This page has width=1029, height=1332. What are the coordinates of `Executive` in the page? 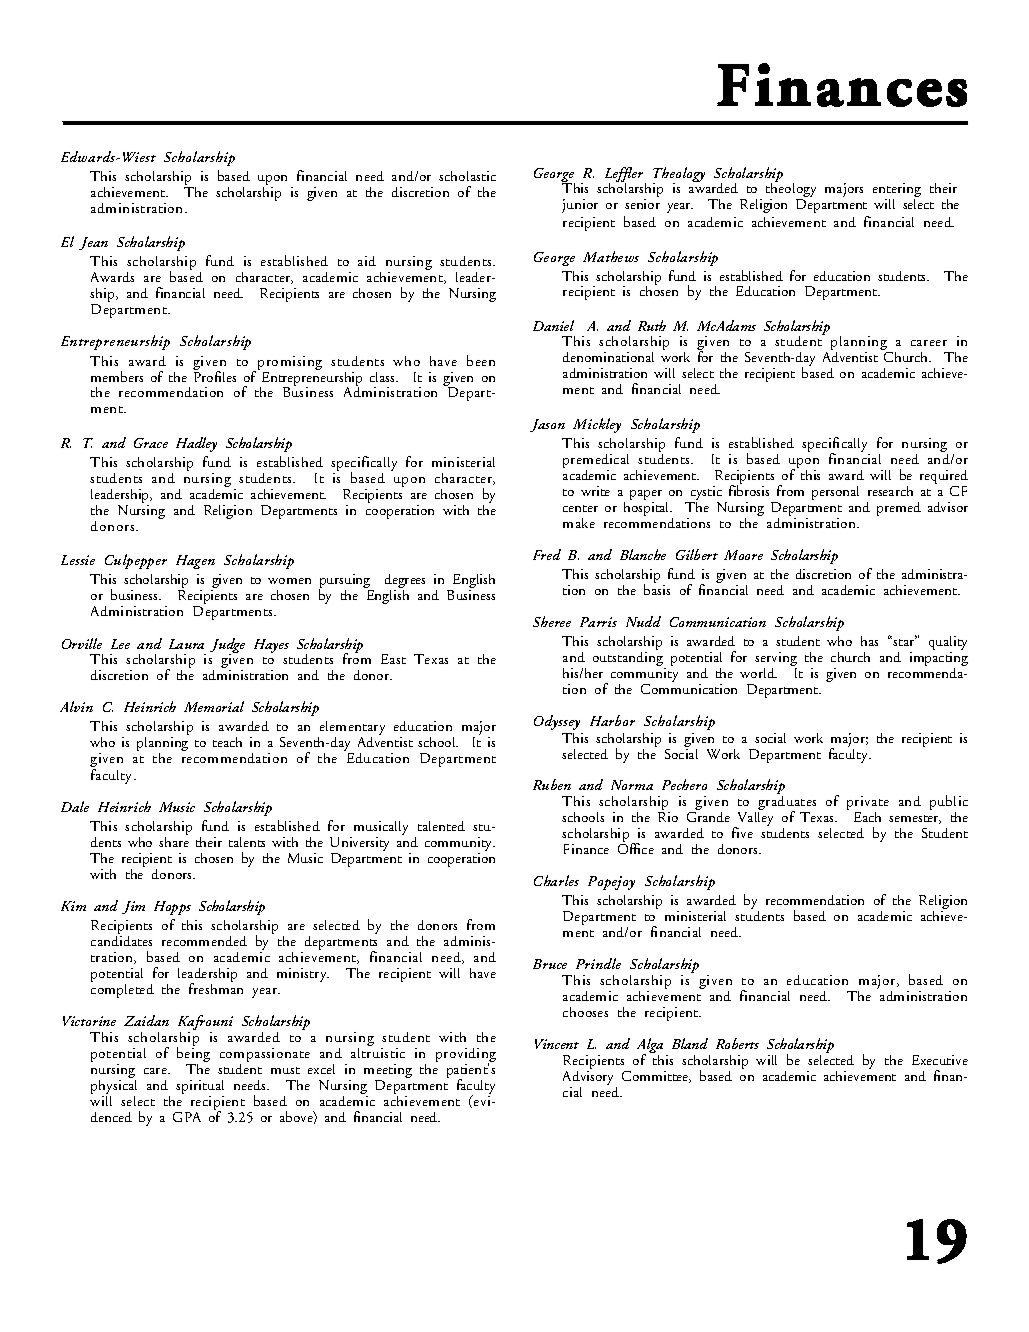 It's located at (940, 1060).
